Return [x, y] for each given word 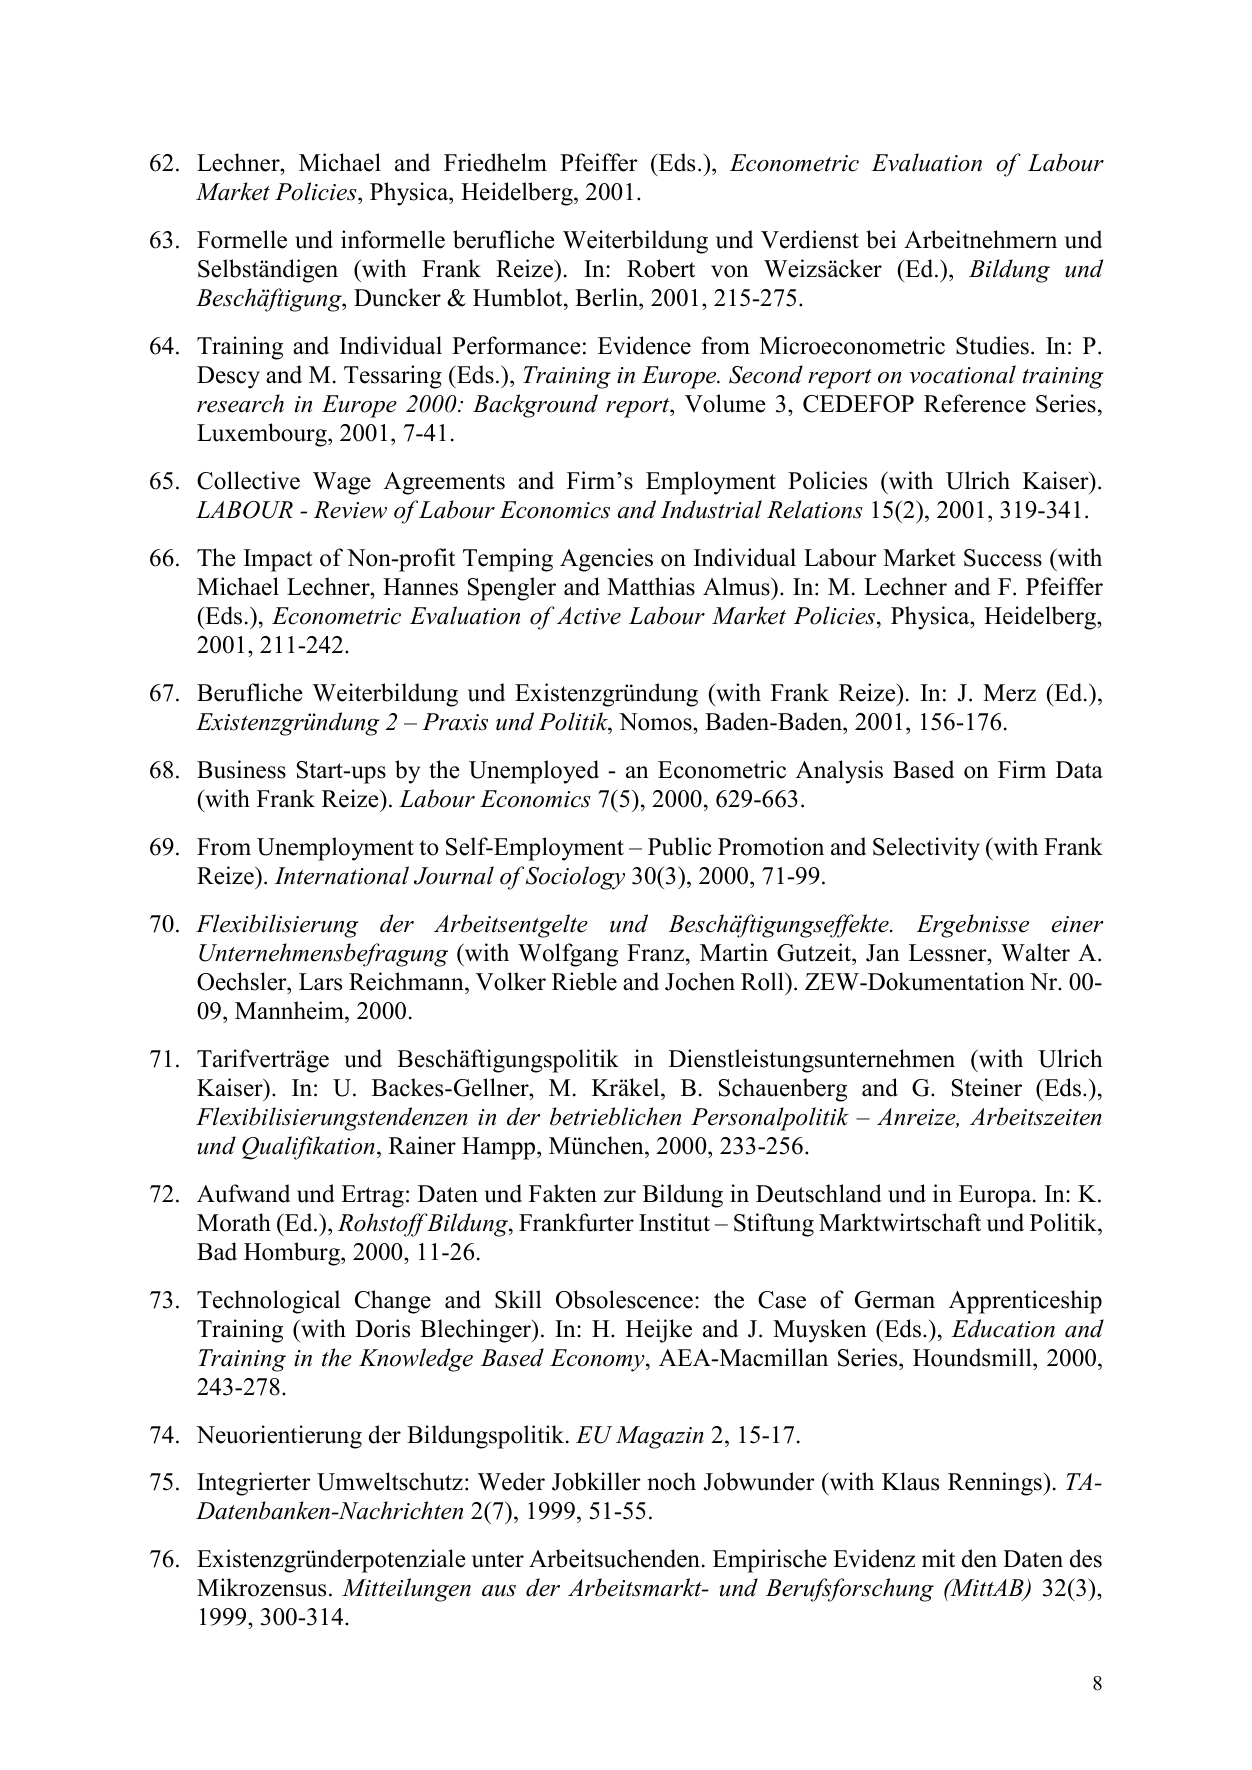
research [240, 403]
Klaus [910, 1481]
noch [671, 1481]
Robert [661, 268]
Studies [992, 345]
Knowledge [416, 1360]
